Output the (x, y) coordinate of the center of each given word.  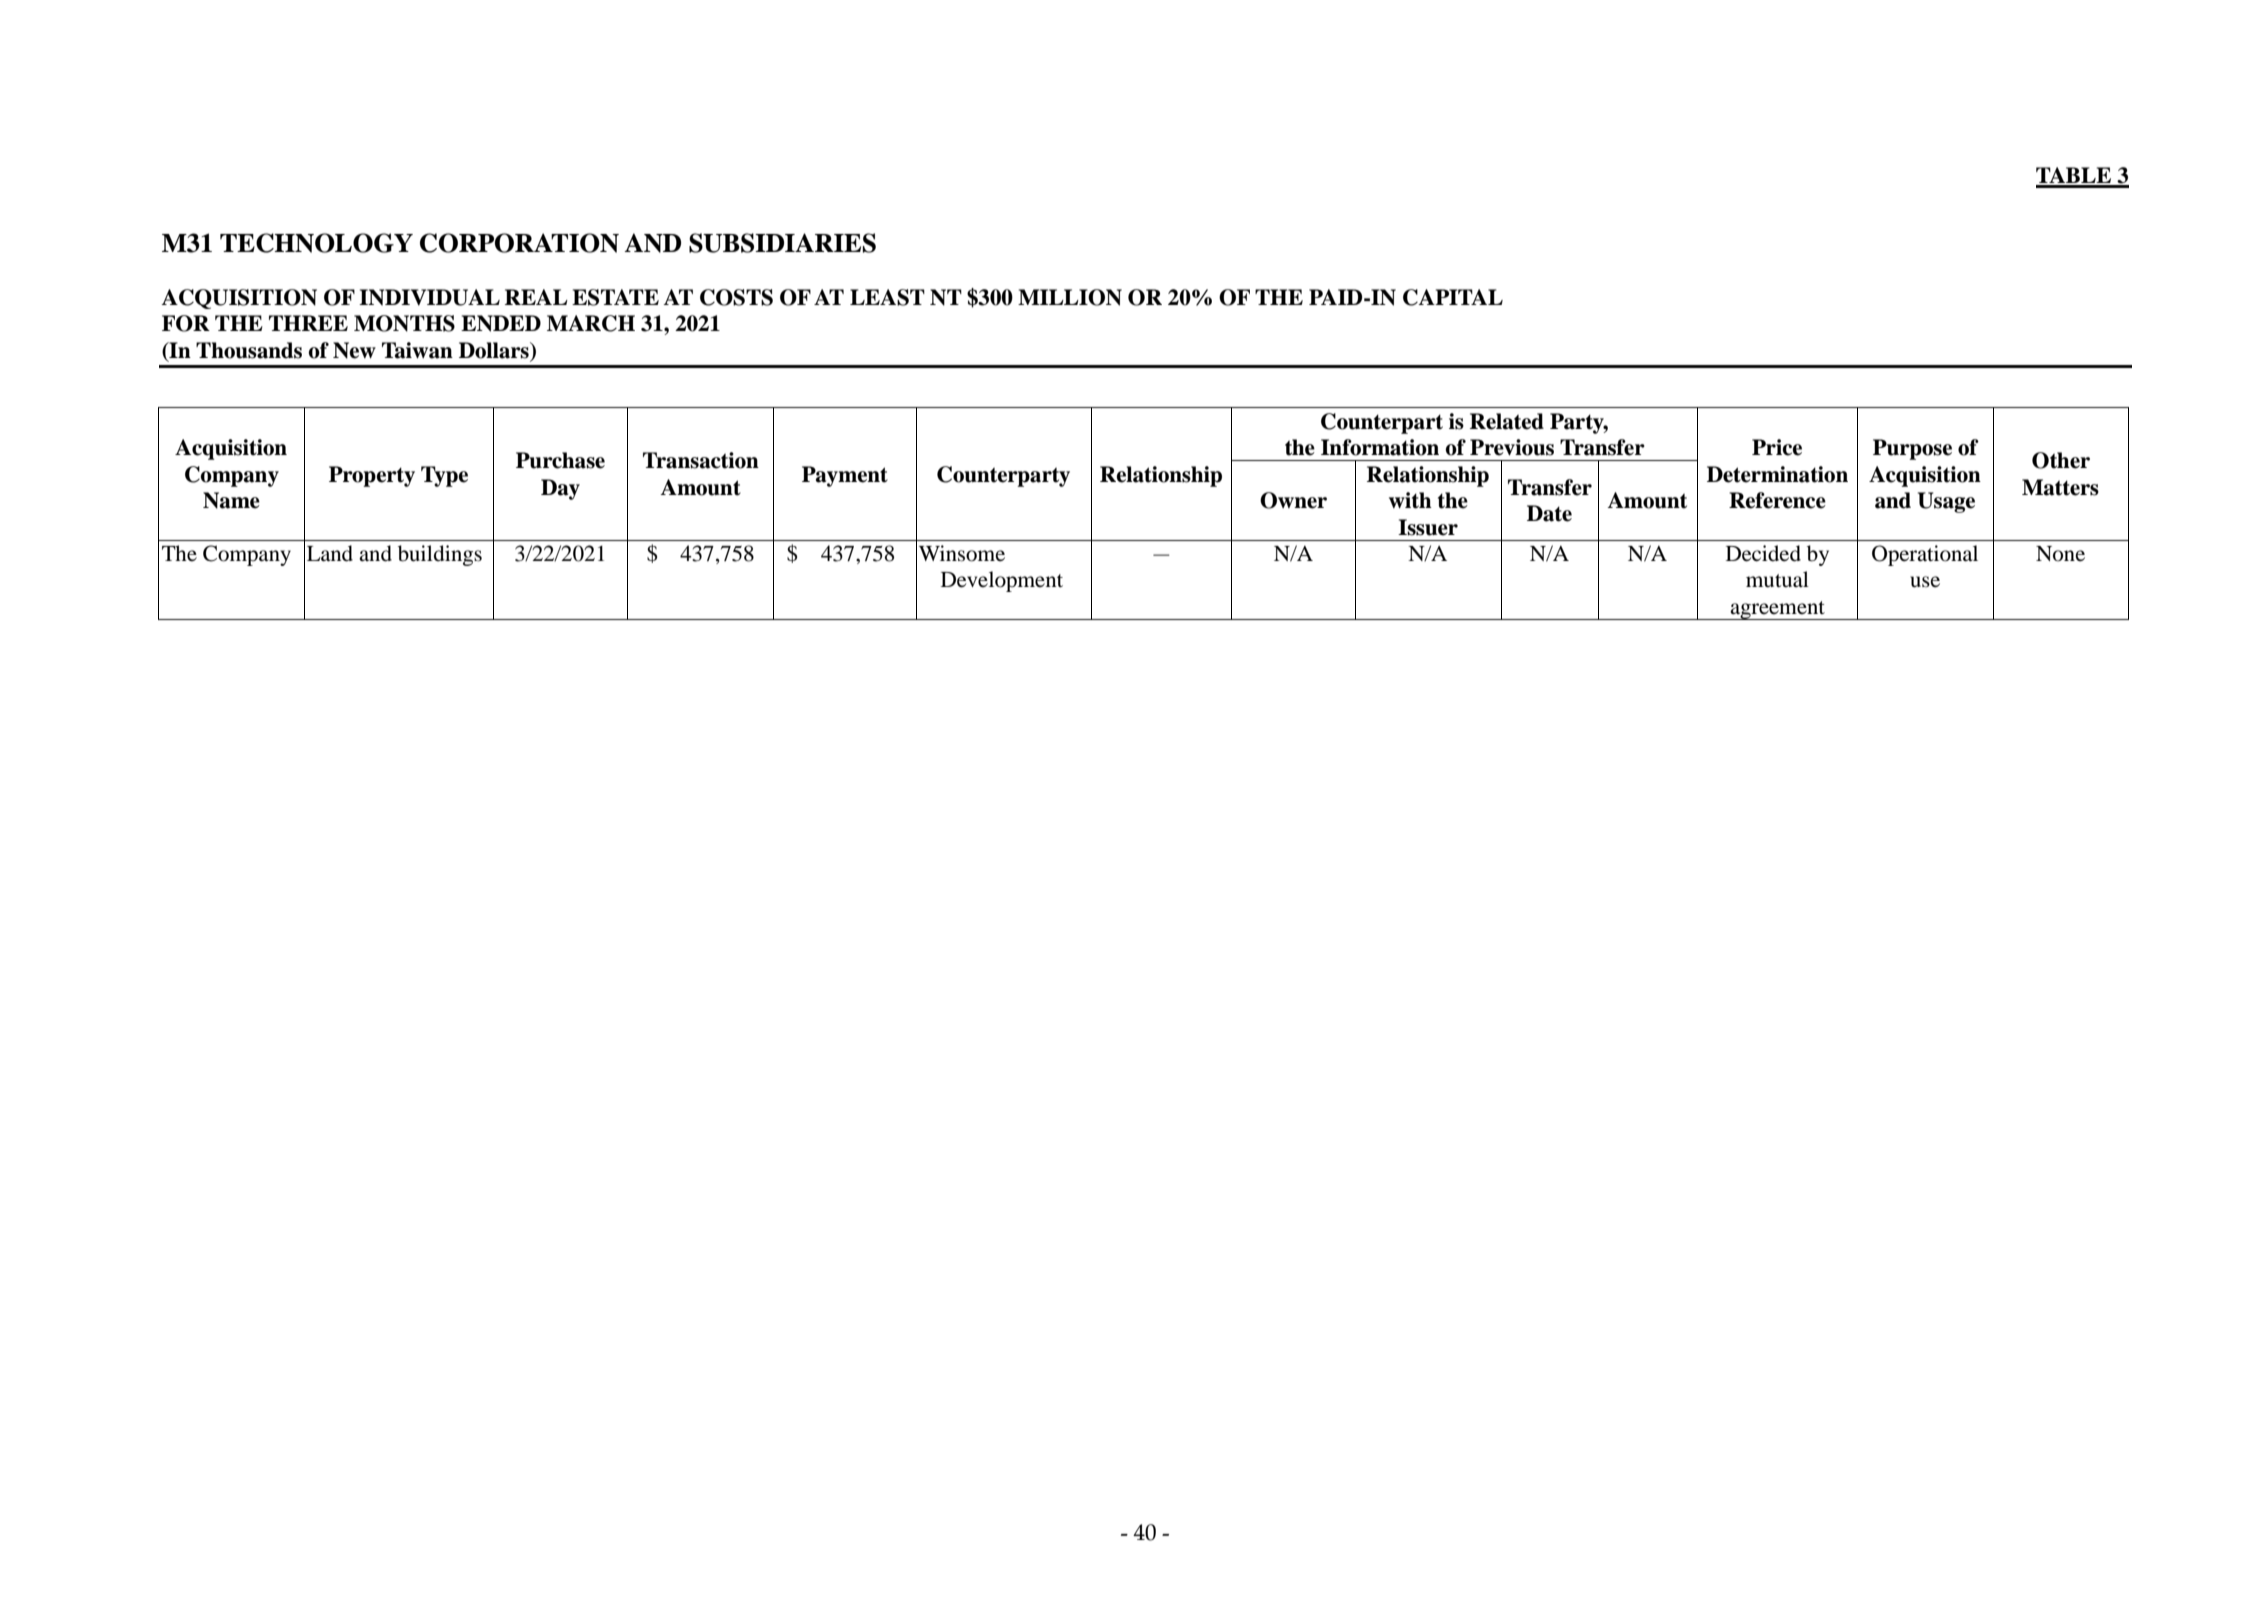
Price (1777, 447)
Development (1002, 581)
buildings (440, 555)
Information (1380, 447)
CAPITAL (1453, 297)
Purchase (560, 460)
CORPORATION (519, 243)
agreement (1778, 610)
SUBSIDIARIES (782, 243)
